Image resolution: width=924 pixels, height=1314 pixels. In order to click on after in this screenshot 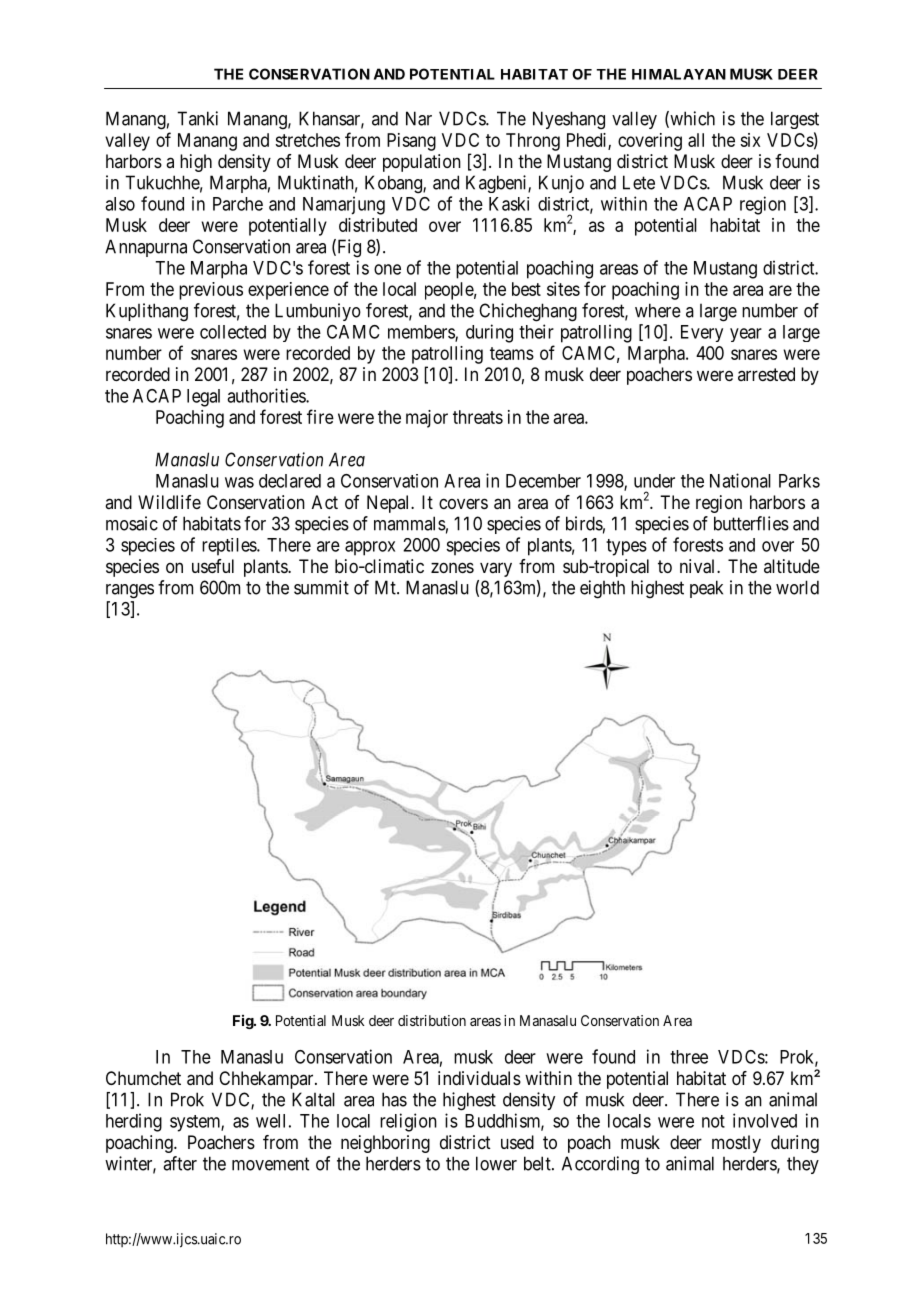, I will do `click(180, 1163)`.
